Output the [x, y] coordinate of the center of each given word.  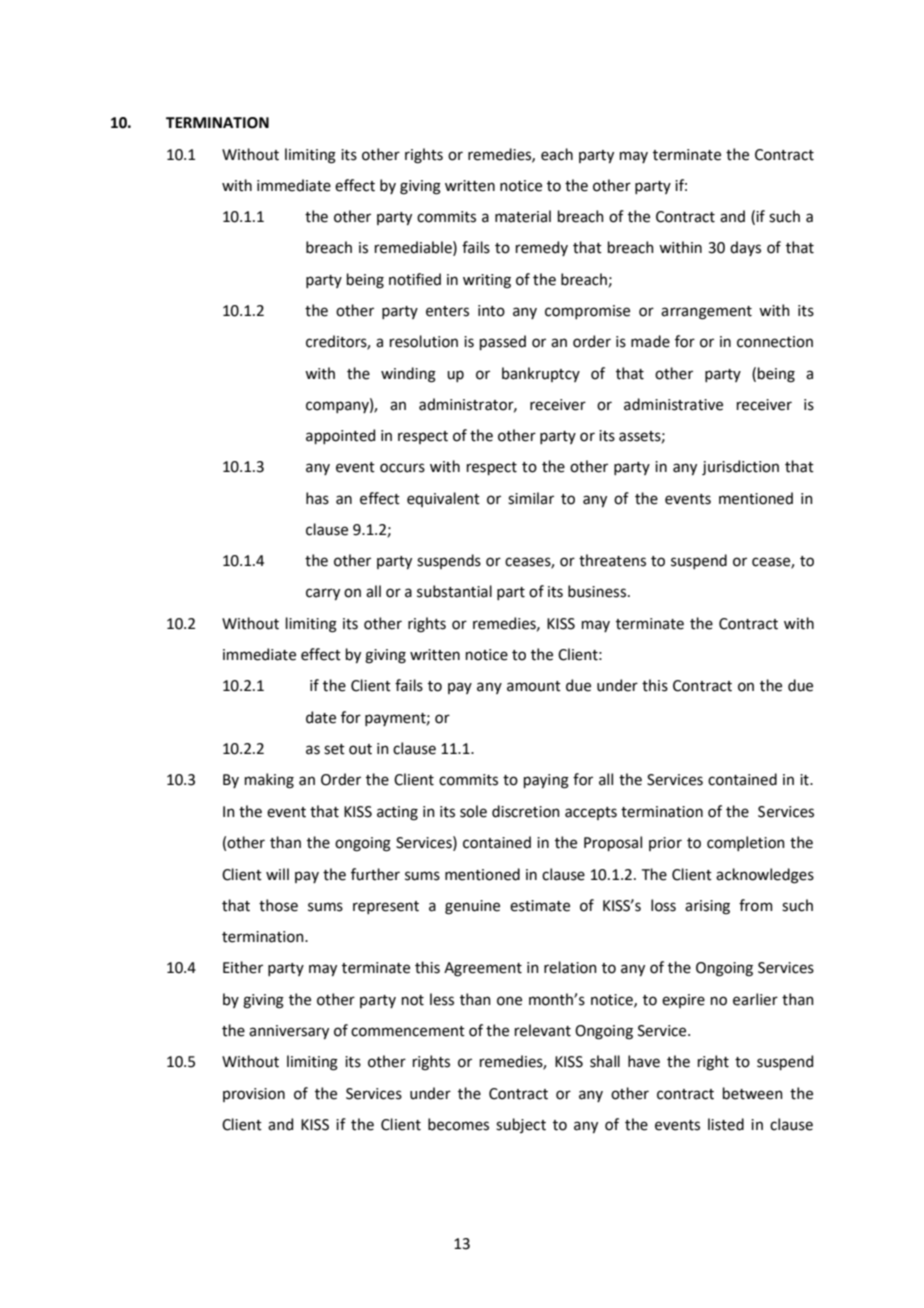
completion [746, 843]
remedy [542, 248]
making [269, 781]
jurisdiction [740, 467]
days [745, 248]
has [317, 498]
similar [531, 498]
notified [415, 279]
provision [254, 1095]
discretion [526, 811]
